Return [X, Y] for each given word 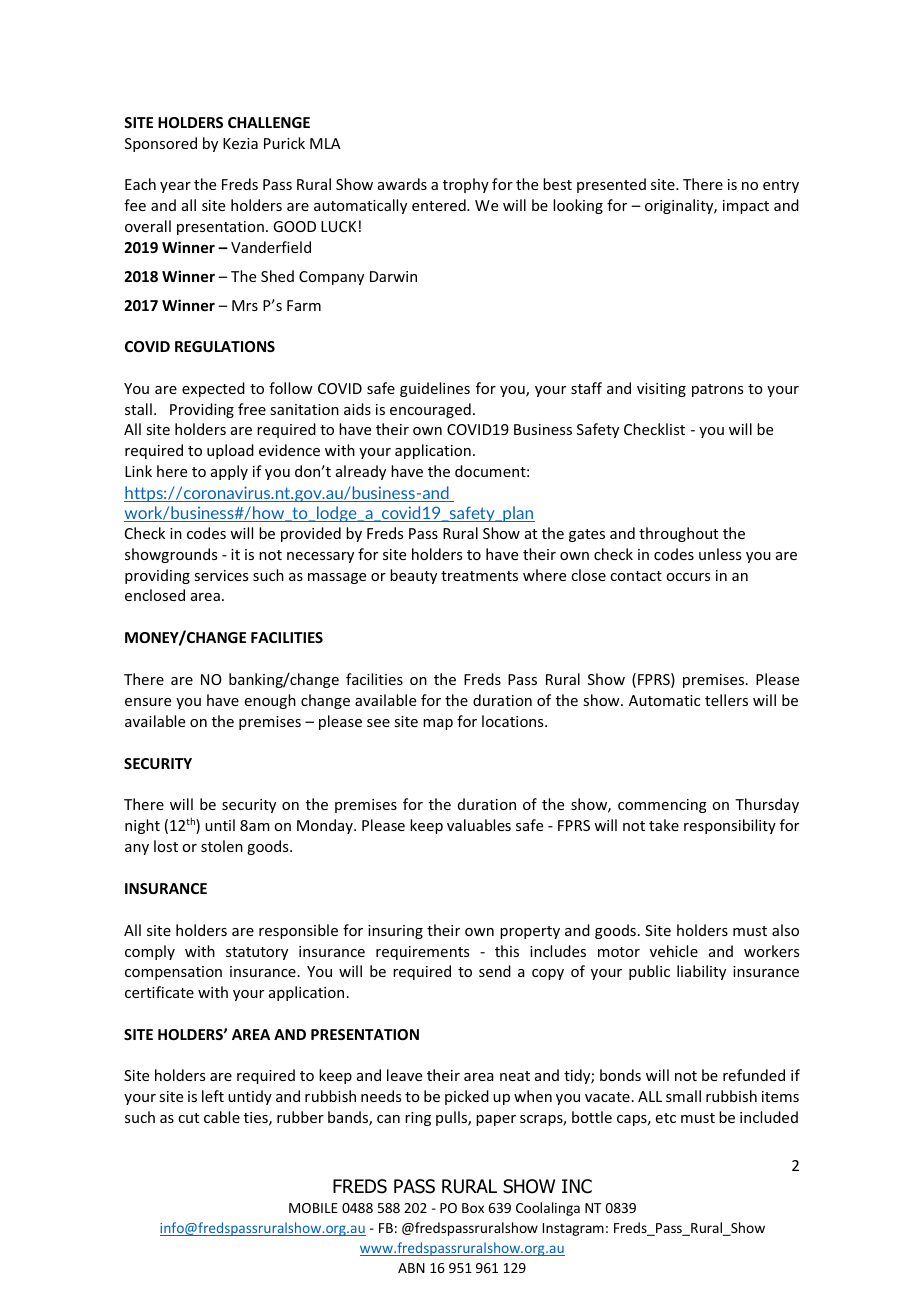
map [438, 724]
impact [746, 207]
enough [270, 701]
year [175, 187]
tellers [726, 700]
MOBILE [313, 1208]
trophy [466, 185]
